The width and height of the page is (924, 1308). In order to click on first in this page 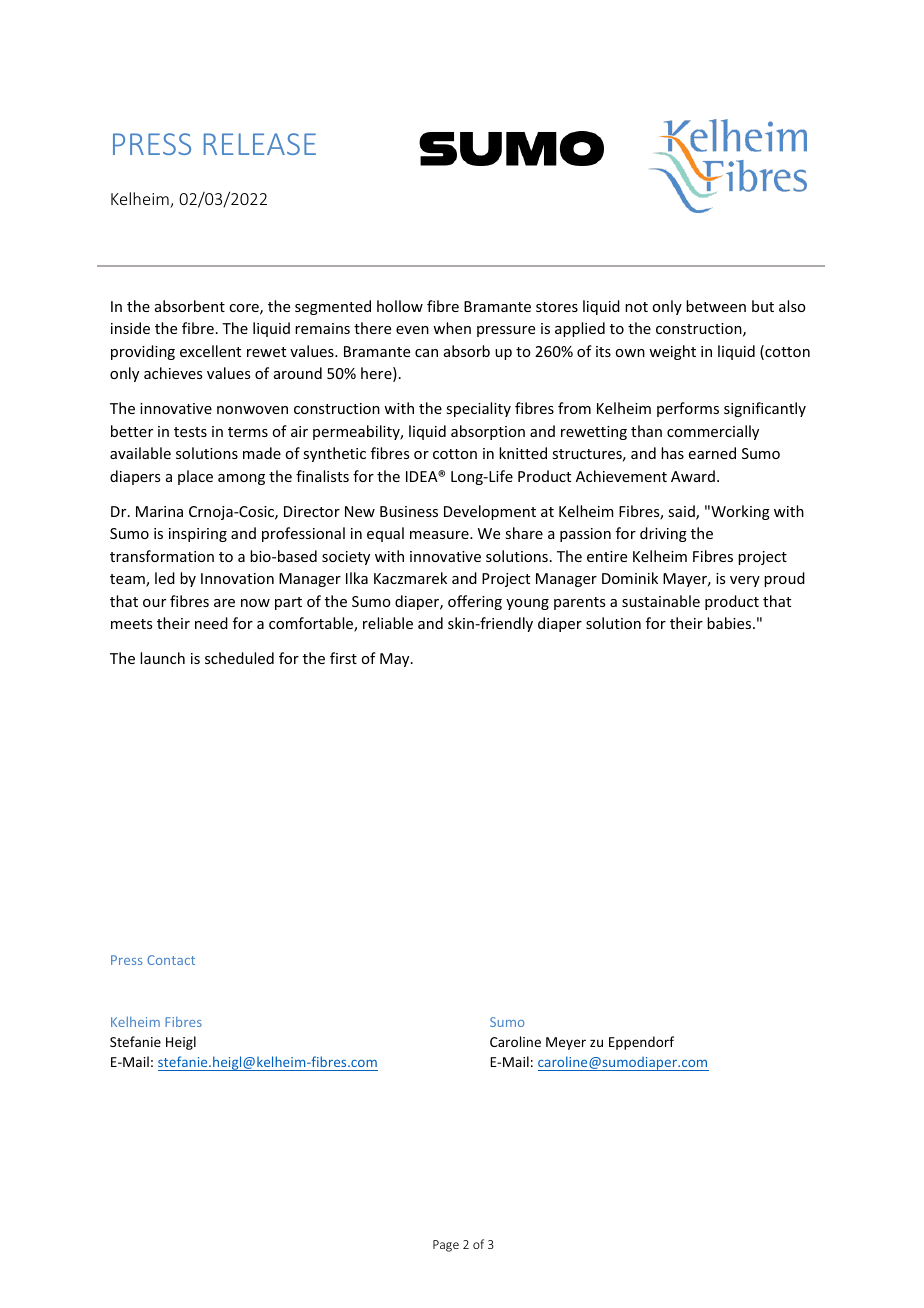, I will do `click(343, 658)`.
